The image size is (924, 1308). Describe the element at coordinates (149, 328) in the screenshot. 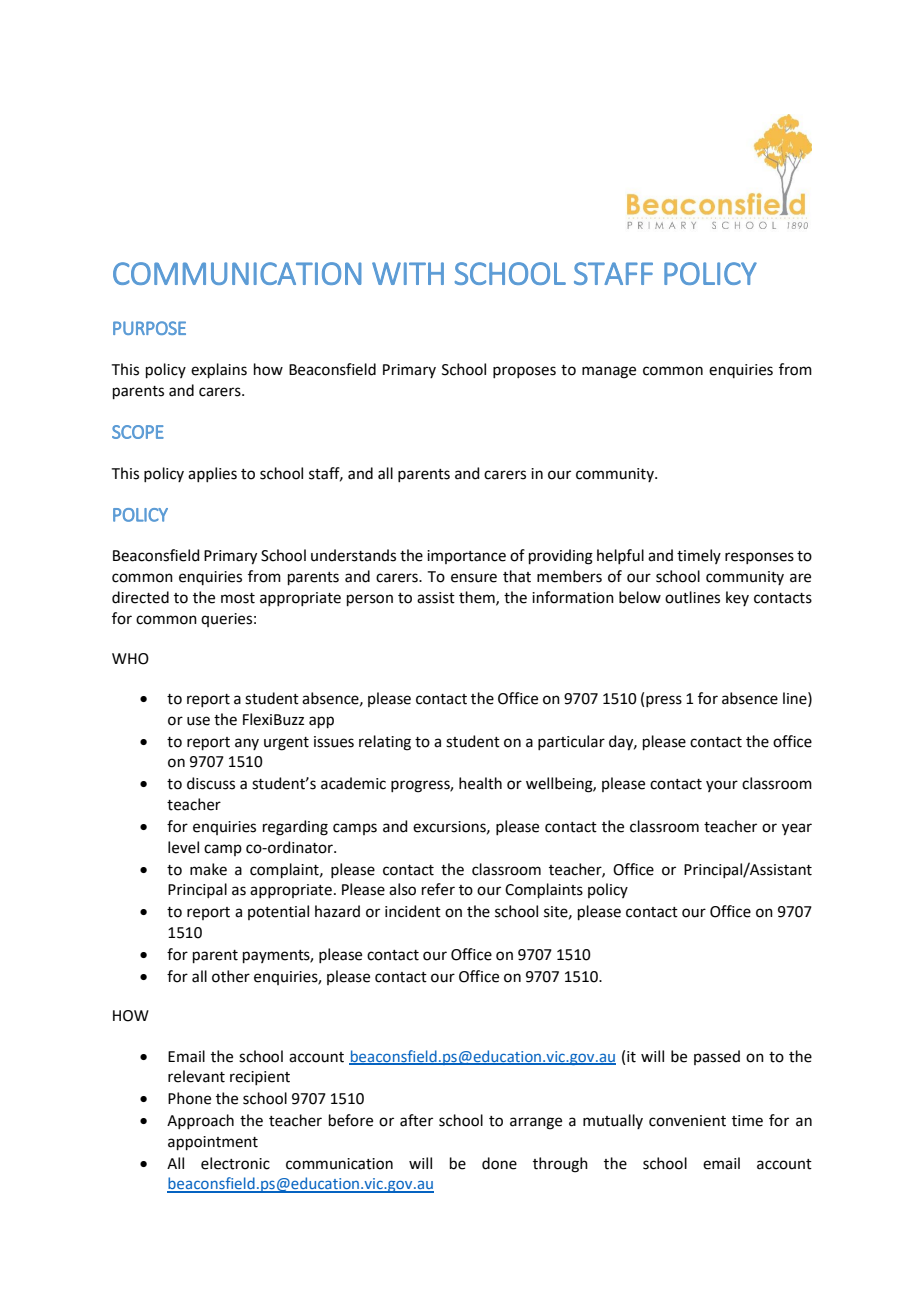

I see `PURPOSE` at that location.
